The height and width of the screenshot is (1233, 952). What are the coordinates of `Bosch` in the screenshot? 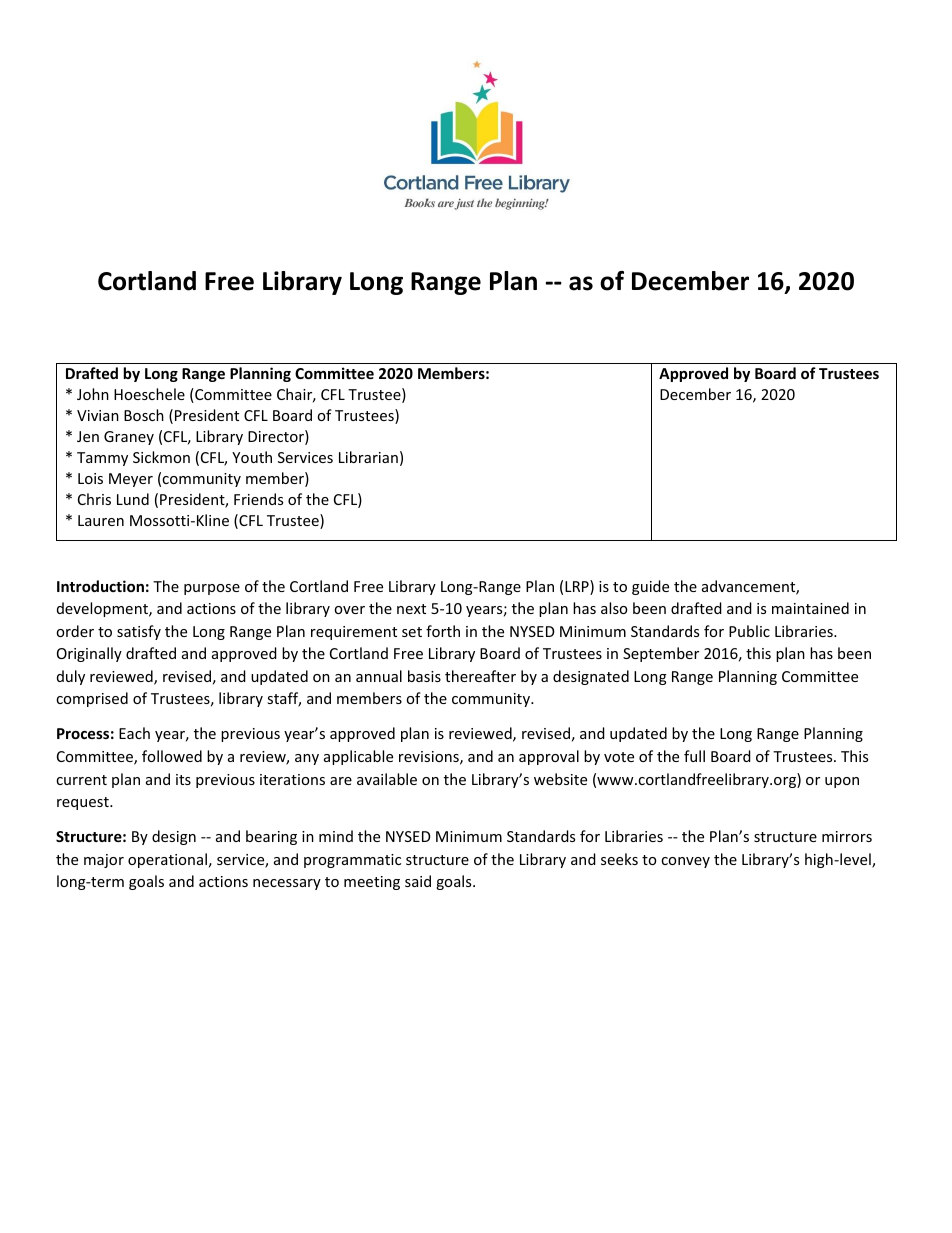 It's located at (144, 415).
